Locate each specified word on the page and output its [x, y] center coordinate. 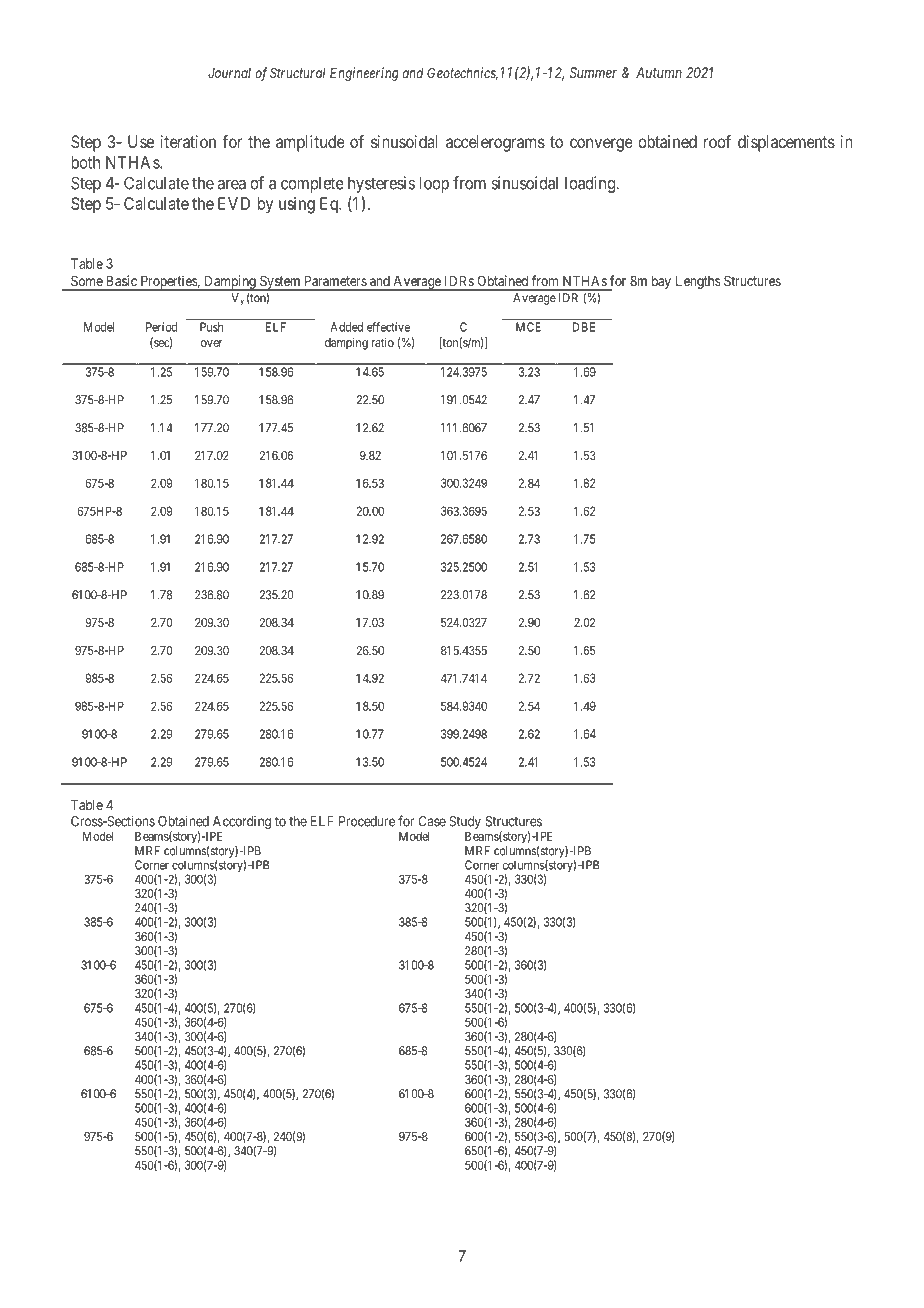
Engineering [364, 74]
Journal [229, 73]
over [211, 343]
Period [161, 327]
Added [346, 327]
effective [388, 327]
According [241, 824]
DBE [584, 327]
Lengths [698, 282]
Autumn [659, 72]
